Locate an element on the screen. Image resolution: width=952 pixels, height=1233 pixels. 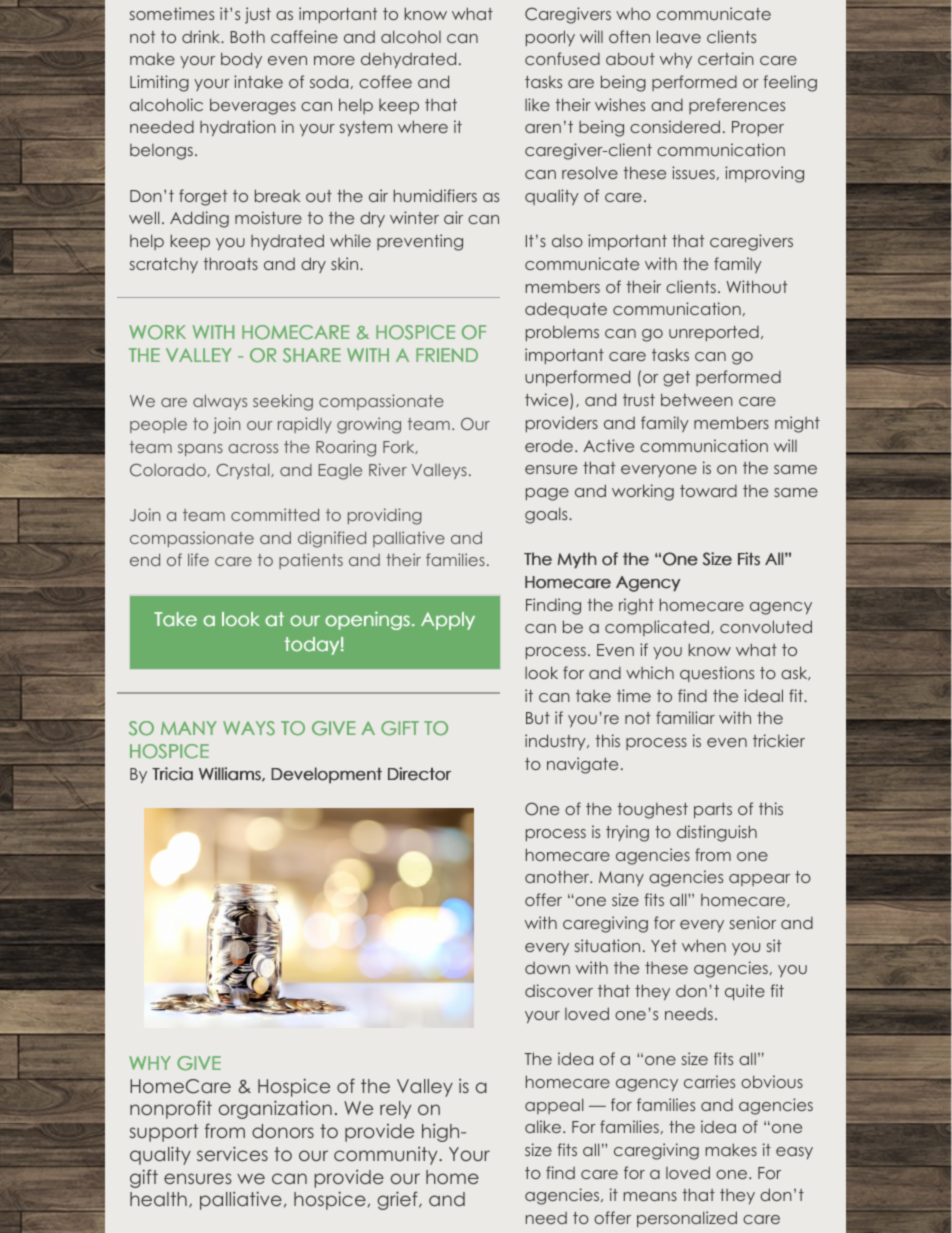
FRIEND is located at coordinates (447, 355).
